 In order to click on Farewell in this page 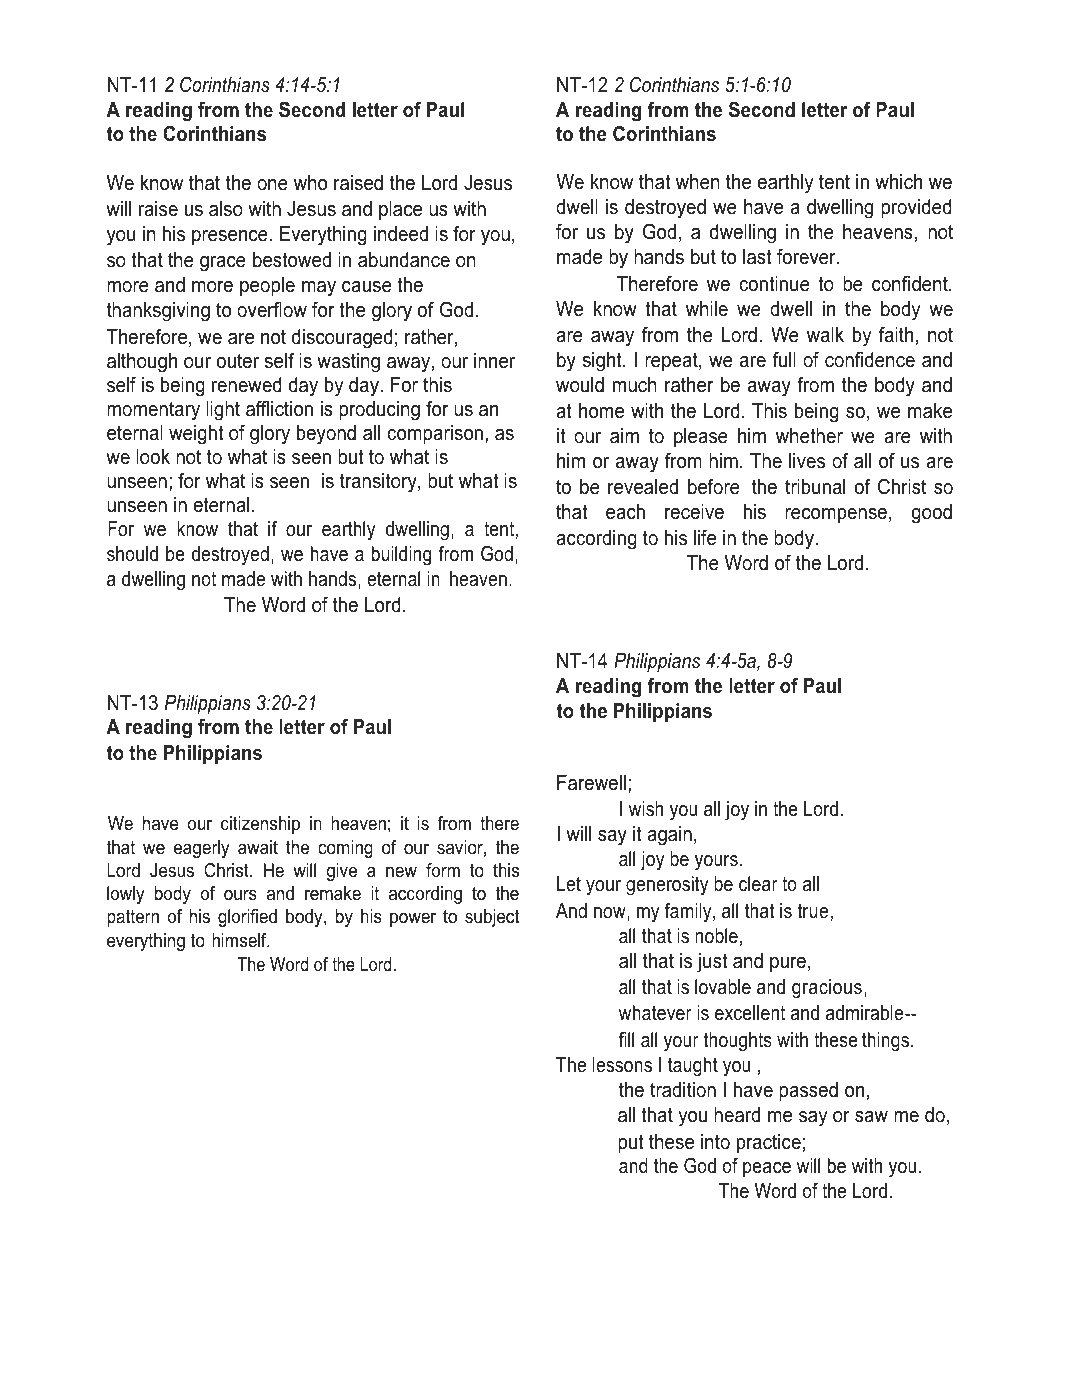, I will do `click(591, 783)`.
